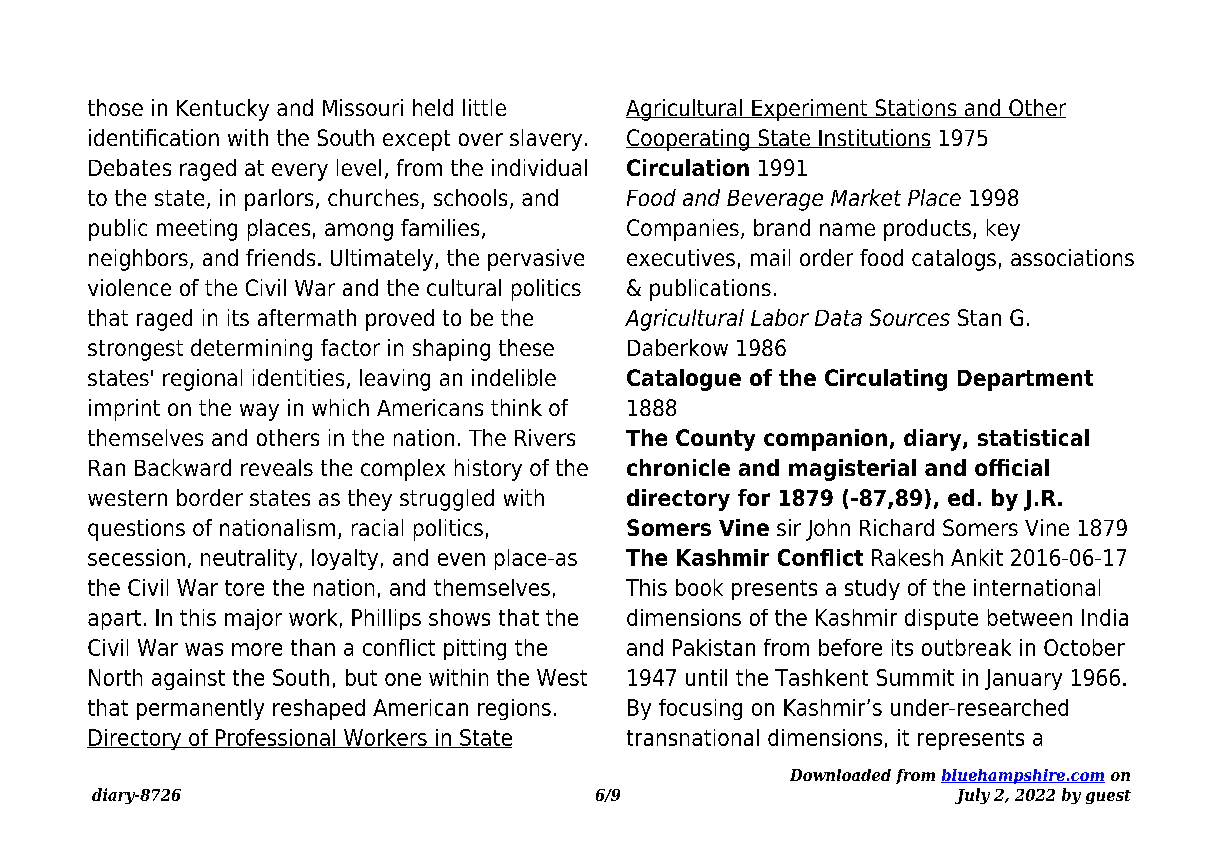 The image size is (1223, 862). I want to click on Kentucky, so click(223, 110).
